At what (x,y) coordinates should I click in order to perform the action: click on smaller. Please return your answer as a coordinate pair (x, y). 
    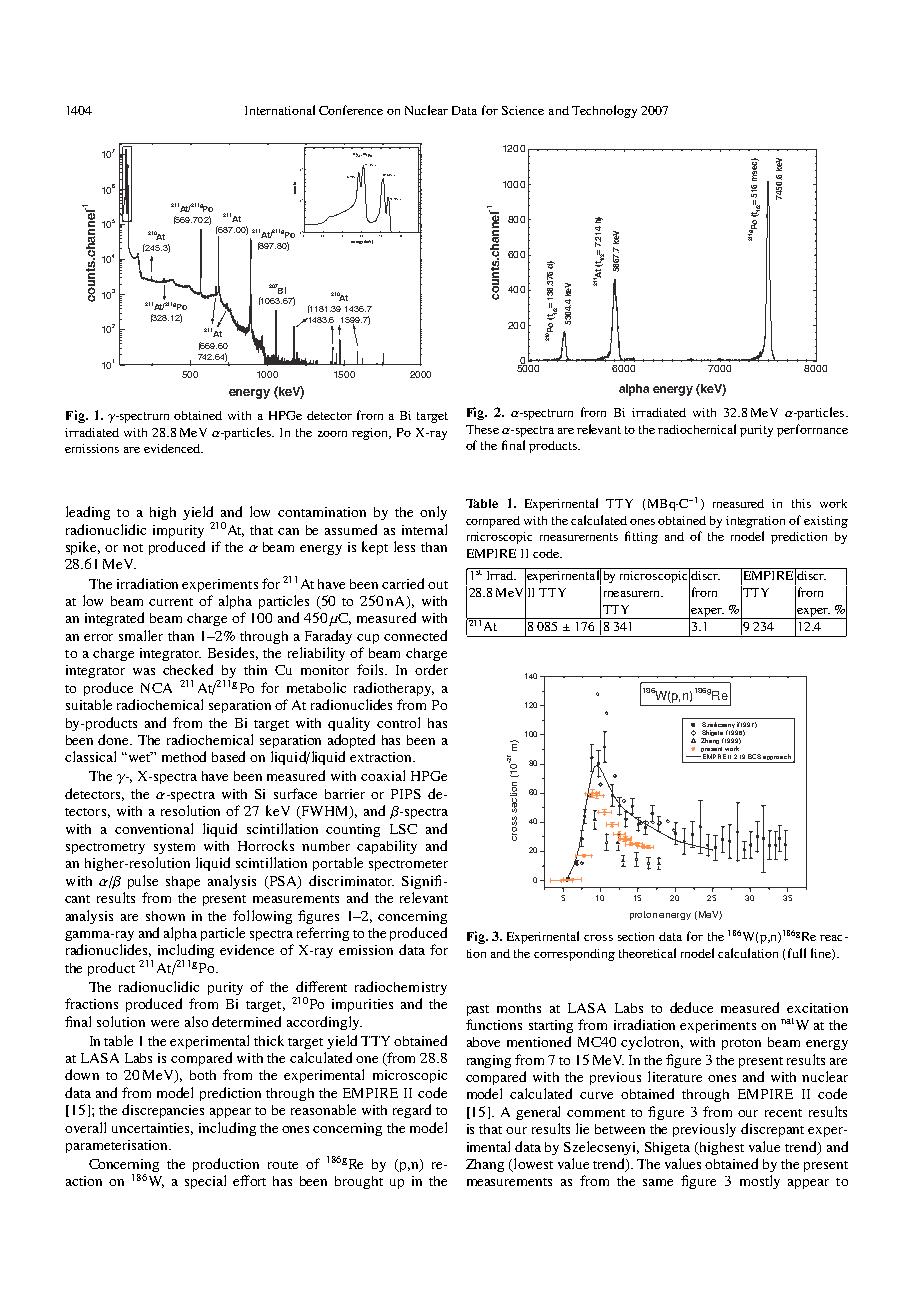
    Looking at the image, I should click on (141, 635).
